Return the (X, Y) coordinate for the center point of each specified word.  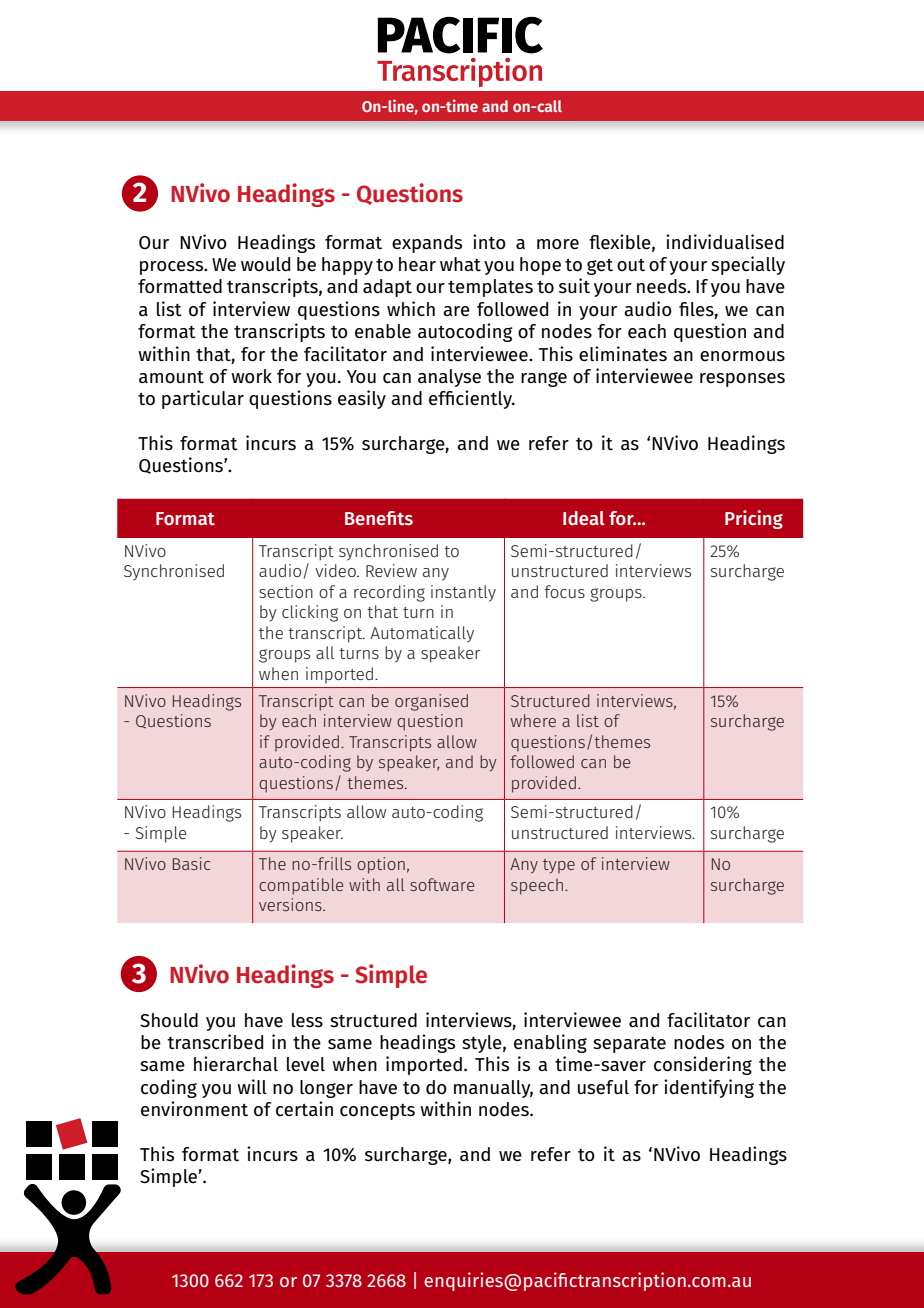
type (559, 866)
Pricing (754, 519)
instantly (463, 593)
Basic (191, 863)
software (442, 884)
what (460, 264)
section (286, 591)
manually (493, 1089)
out (631, 265)
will (252, 1086)
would (265, 264)
